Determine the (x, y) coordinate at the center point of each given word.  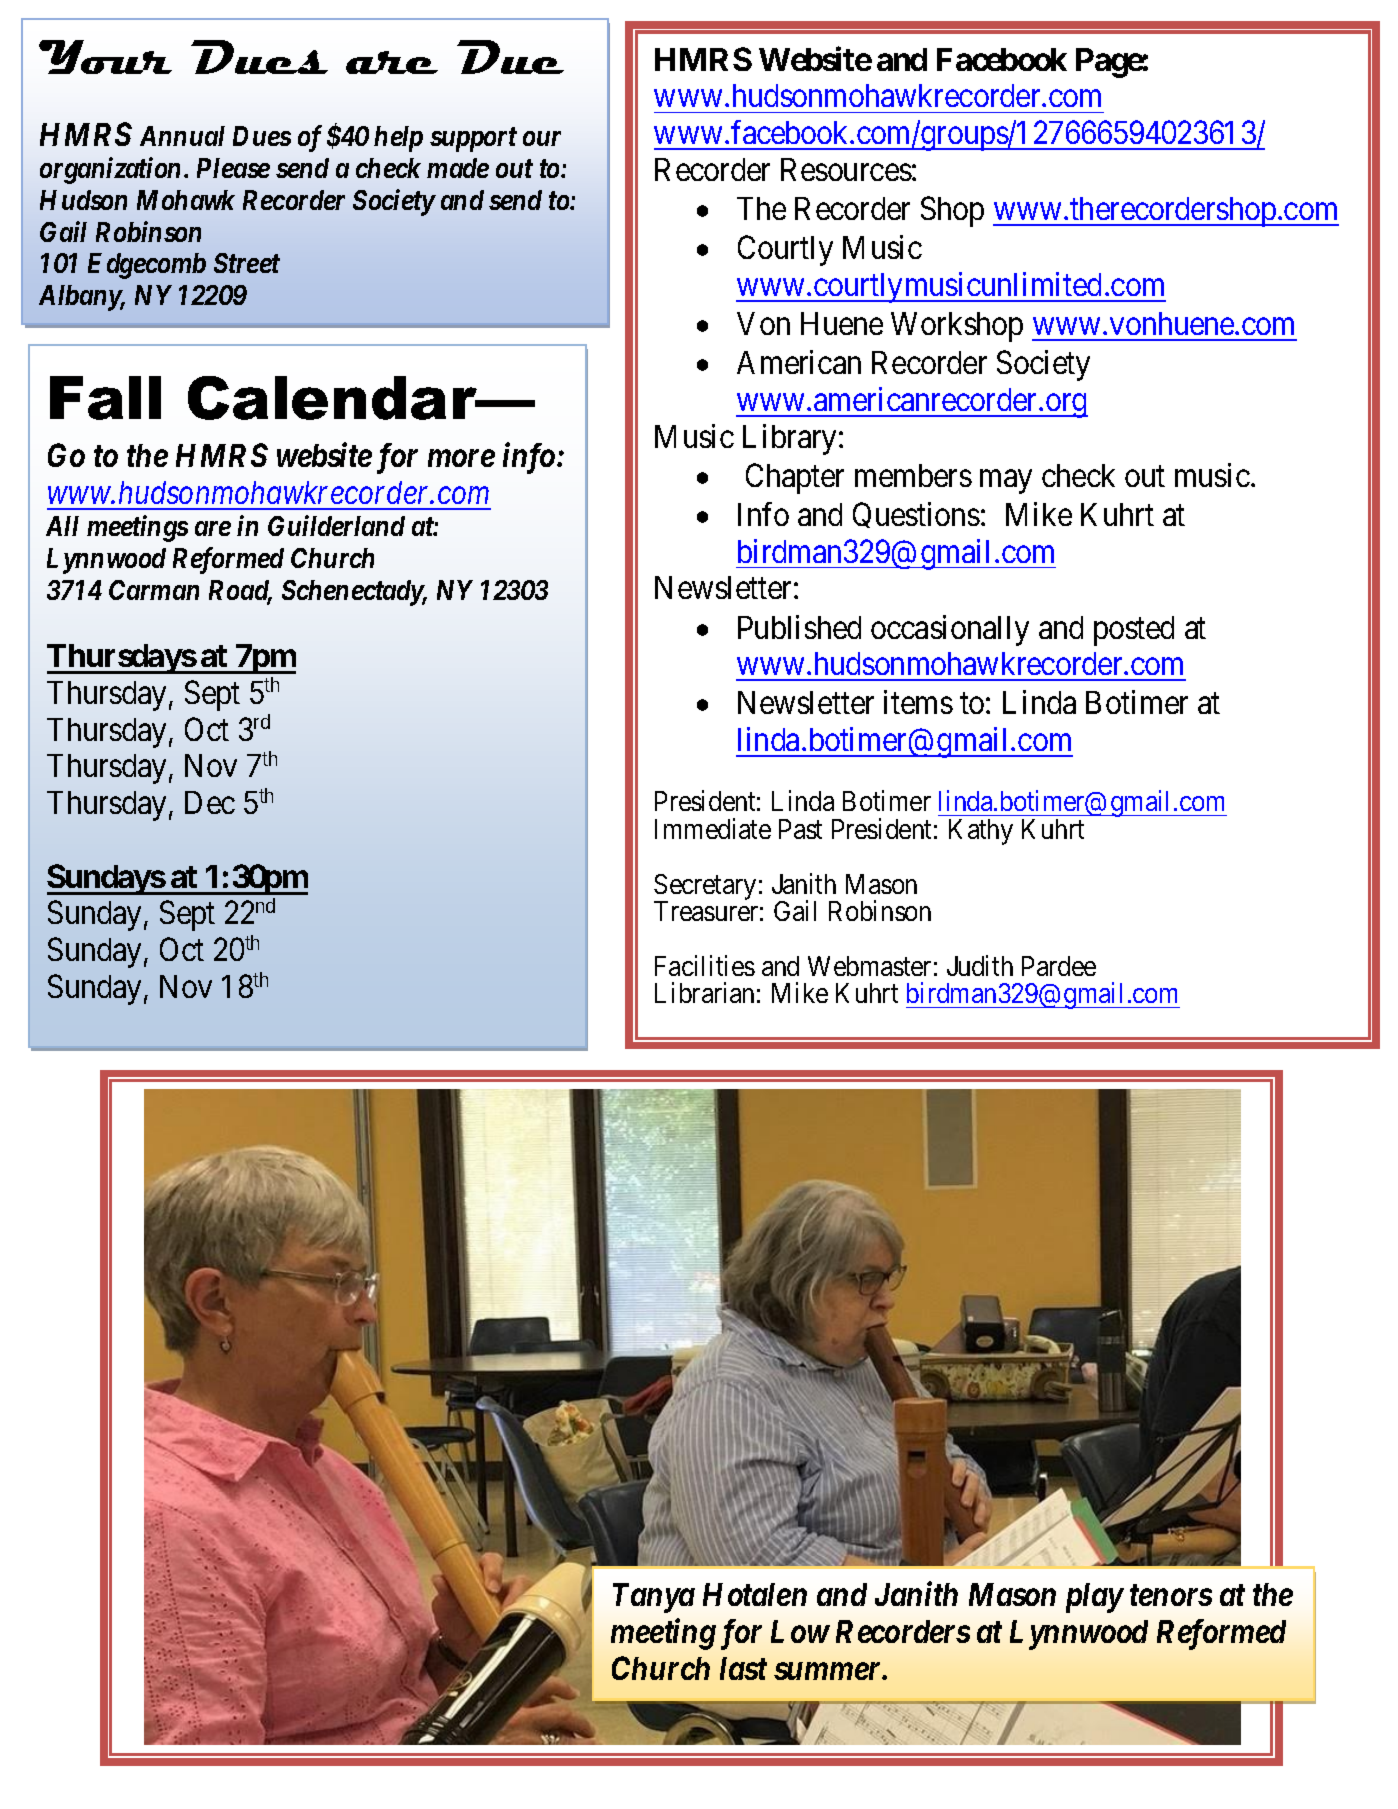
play (1094, 1598)
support (473, 140)
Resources (846, 169)
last (743, 1668)
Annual (182, 136)
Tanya (654, 1598)
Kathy (981, 832)
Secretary (705, 888)
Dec (210, 802)
